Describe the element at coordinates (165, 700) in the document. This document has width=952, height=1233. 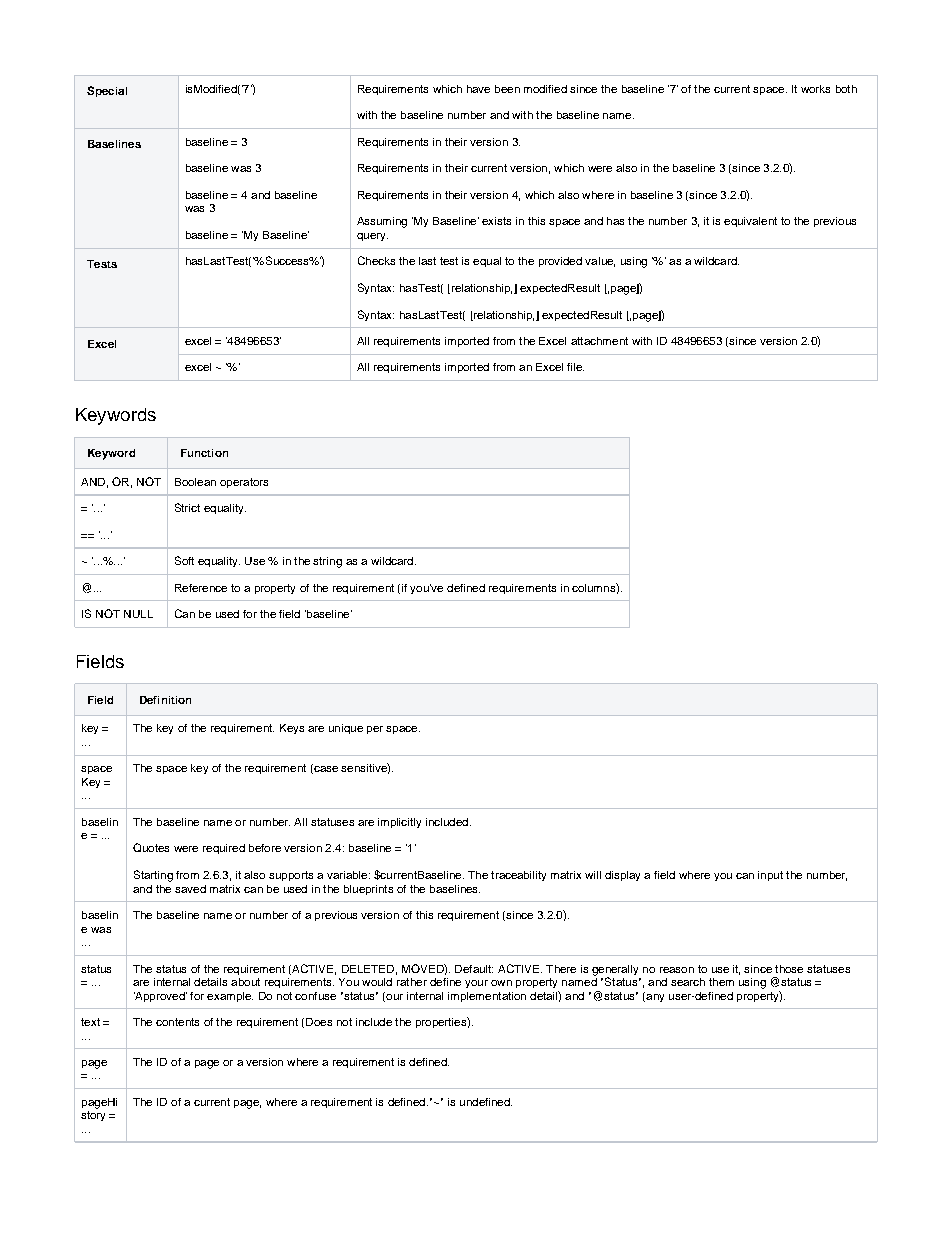
I see `Definition` at that location.
